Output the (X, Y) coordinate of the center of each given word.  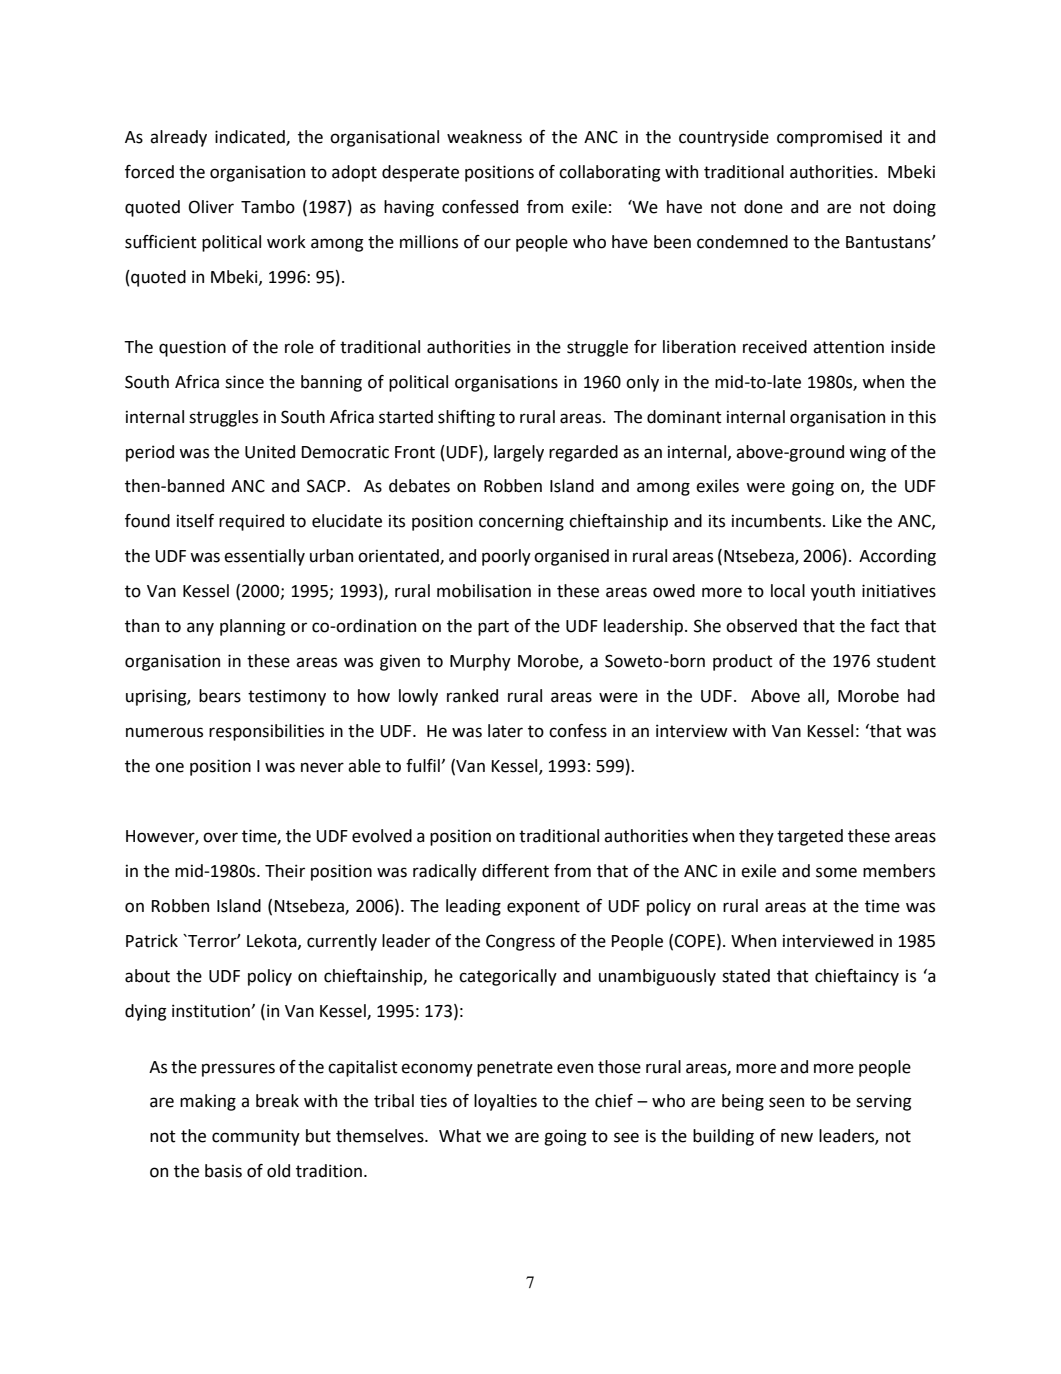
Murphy (480, 662)
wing (867, 453)
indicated (251, 138)
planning (253, 627)
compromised (829, 138)
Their (285, 871)
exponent (543, 908)
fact (885, 626)
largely (519, 453)
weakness (484, 137)
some (836, 872)
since (244, 382)
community (256, 1137)
